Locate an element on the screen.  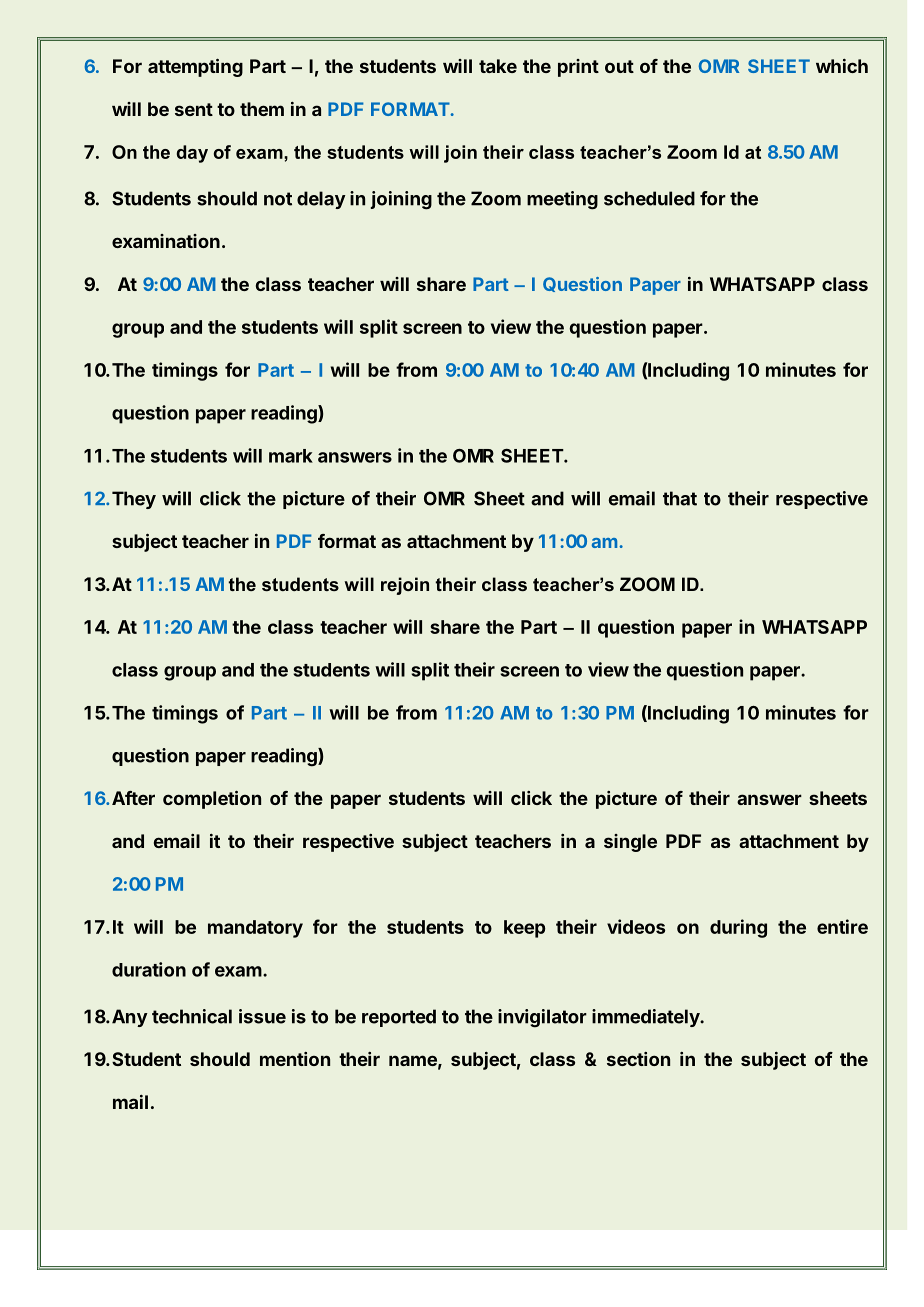
which is located at coordinates (842, 66).
